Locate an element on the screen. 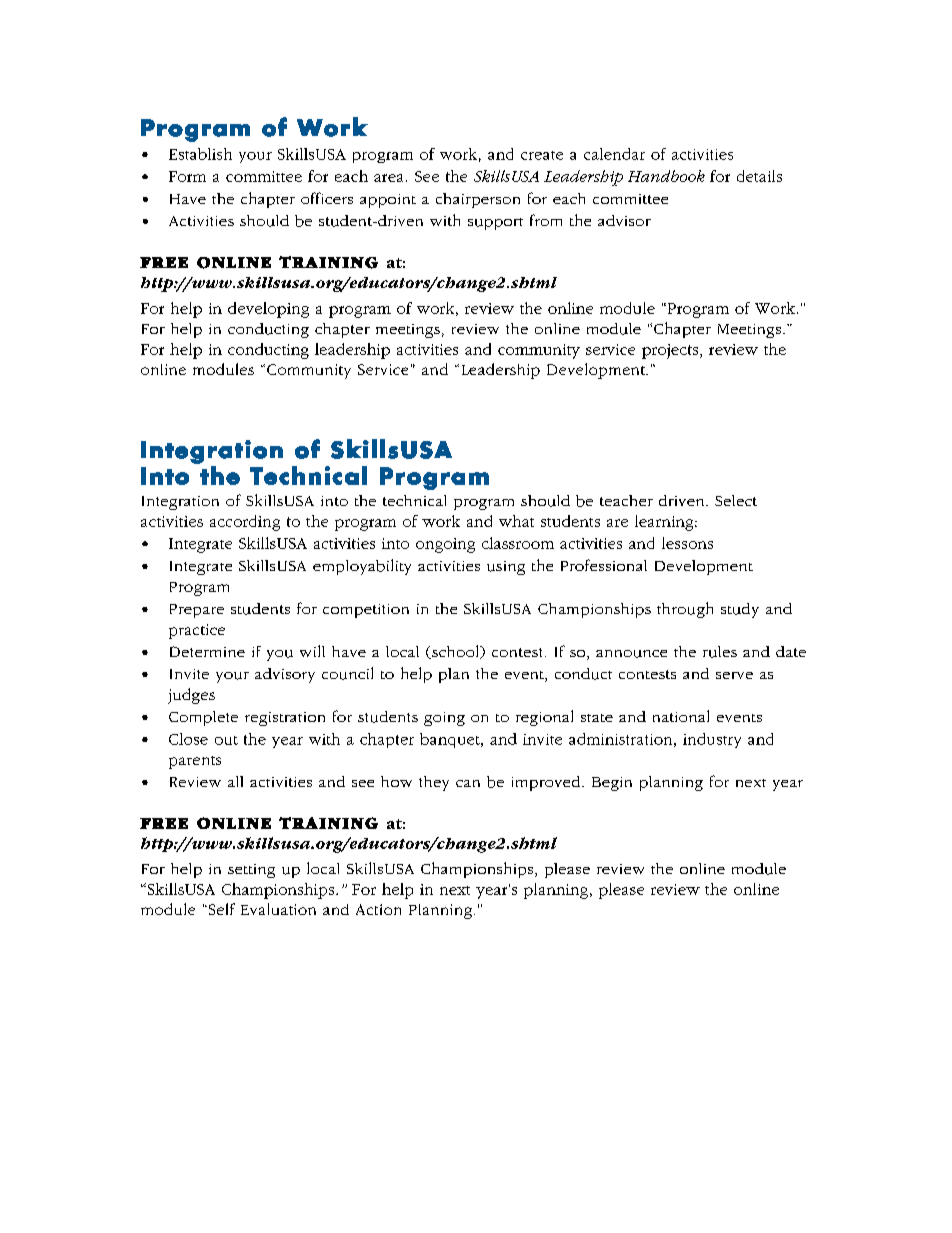  setting is located at coordinates (251, 871).
